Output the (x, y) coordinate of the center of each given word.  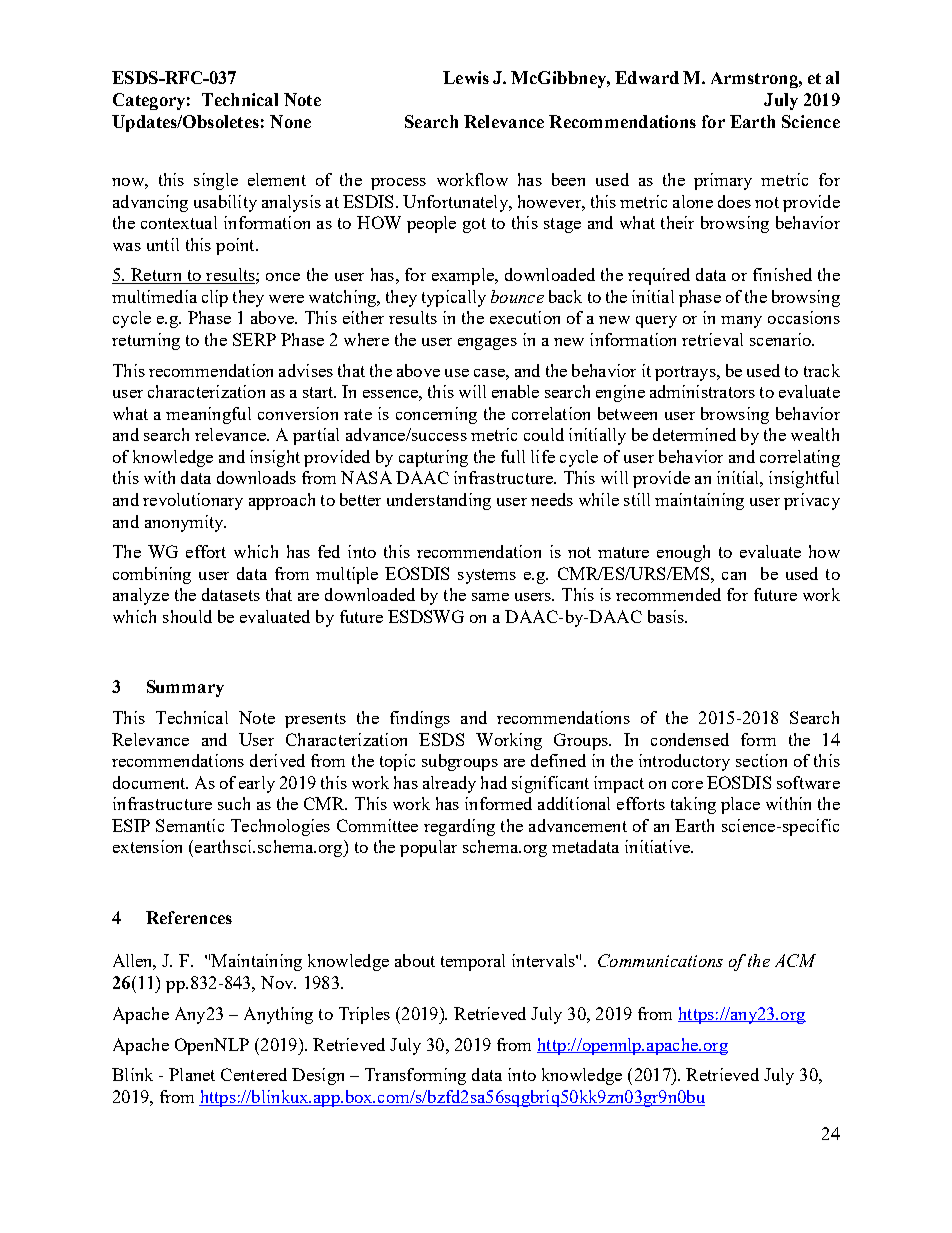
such (234, 803)
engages (487, 344)
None (290, 121)
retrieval (712, 339)
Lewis (466, 77)
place (740, 805)
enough (683, 553)
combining (152, 575)
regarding (459, 827)
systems (487, 576)
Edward (647, 77)
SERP (254, 339)
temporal (473, 962)
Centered (254, 1074)
